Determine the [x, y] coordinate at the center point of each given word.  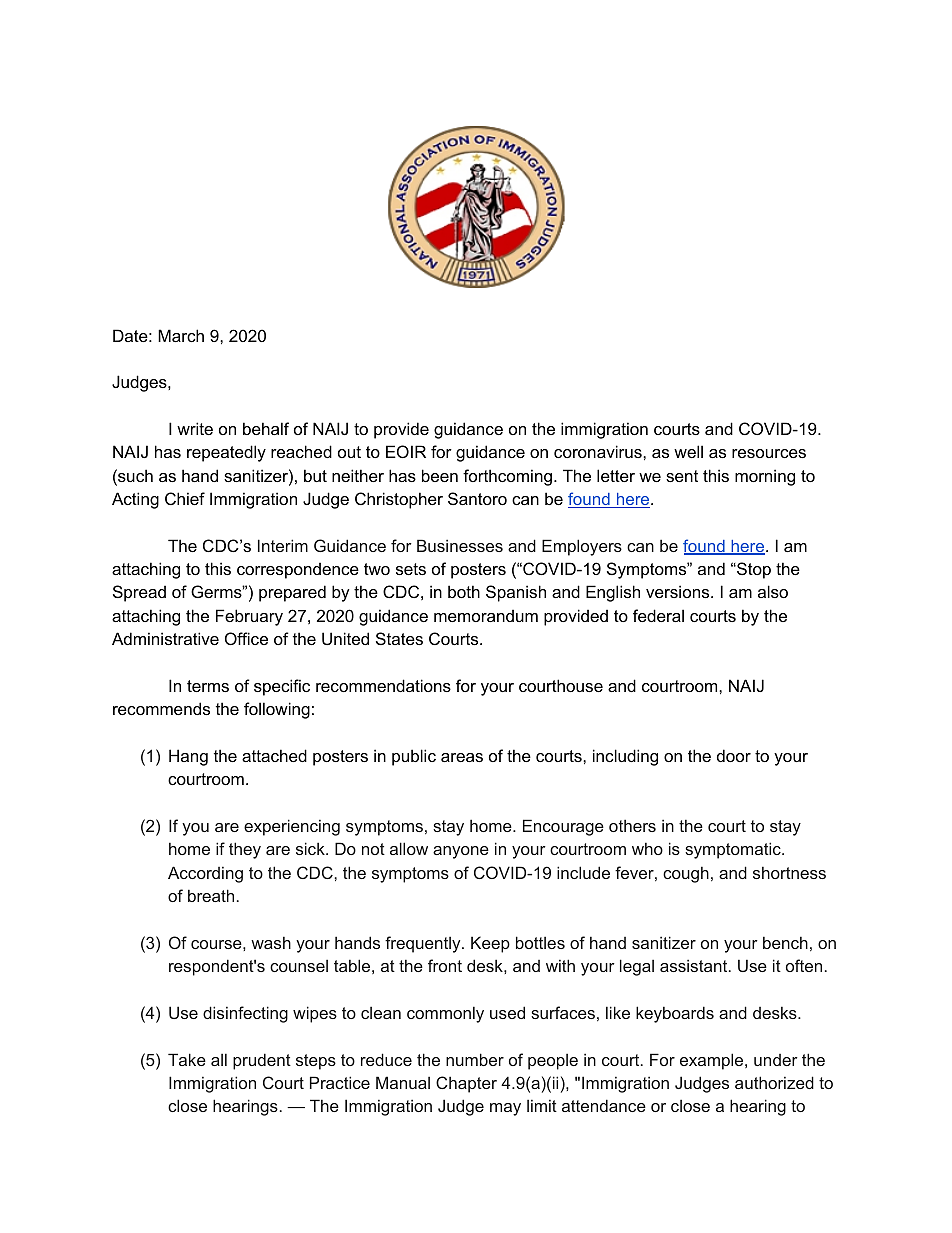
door [734, 755]
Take [187, 1059]
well [688, 451]
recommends [161, 708]
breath [211, 895]
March [181, 335]
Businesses [460, 545]
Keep [490, 944]
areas [462, 757]
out [349, 452]
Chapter [466, 1084]
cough [686, 874]
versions [679, 591]
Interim [283, 545]
